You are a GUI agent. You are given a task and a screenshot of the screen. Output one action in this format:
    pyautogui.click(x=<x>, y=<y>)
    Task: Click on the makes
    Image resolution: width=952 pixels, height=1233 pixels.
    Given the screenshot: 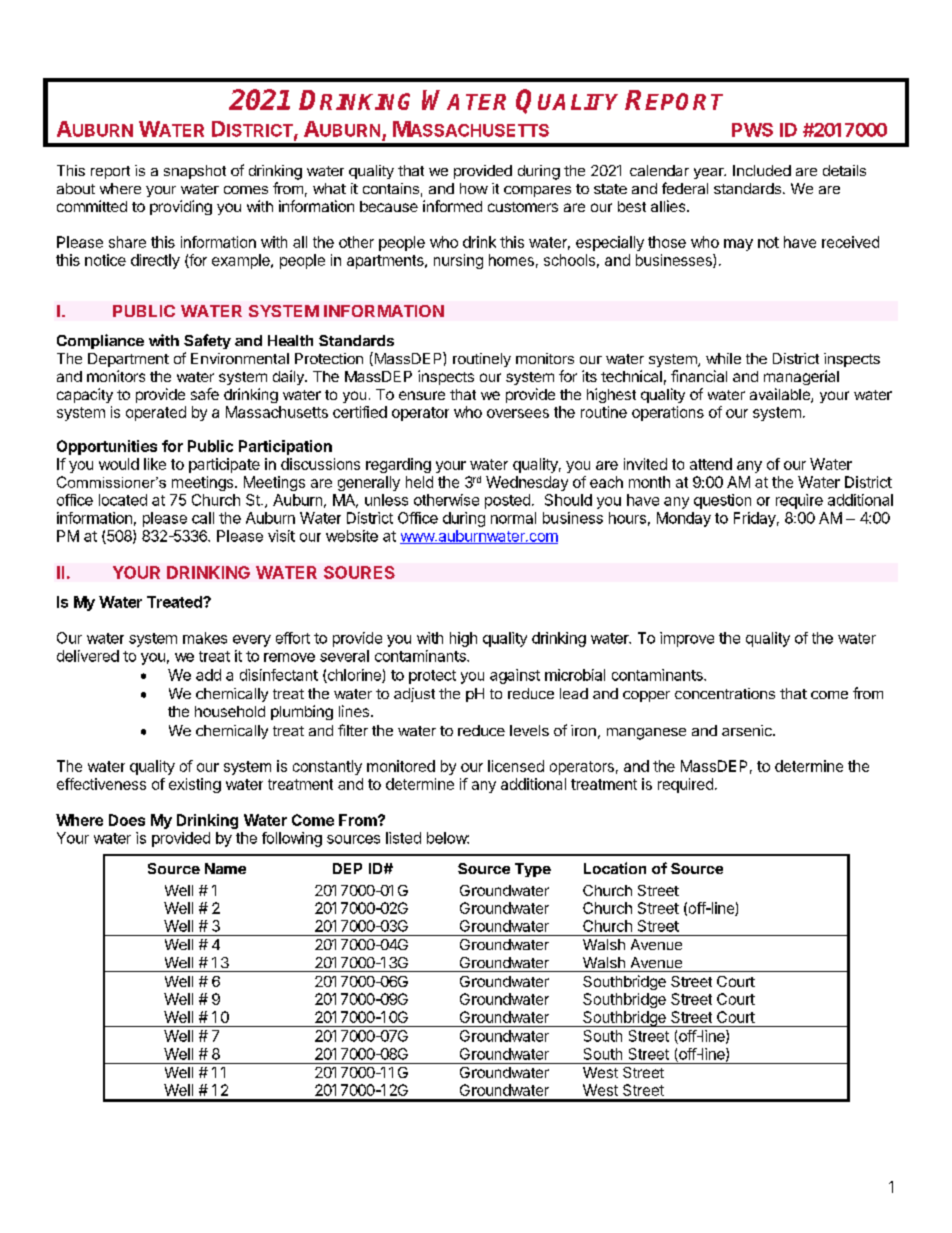 What is the action you would take?
    pyautogui.click(x=205, y=638)
